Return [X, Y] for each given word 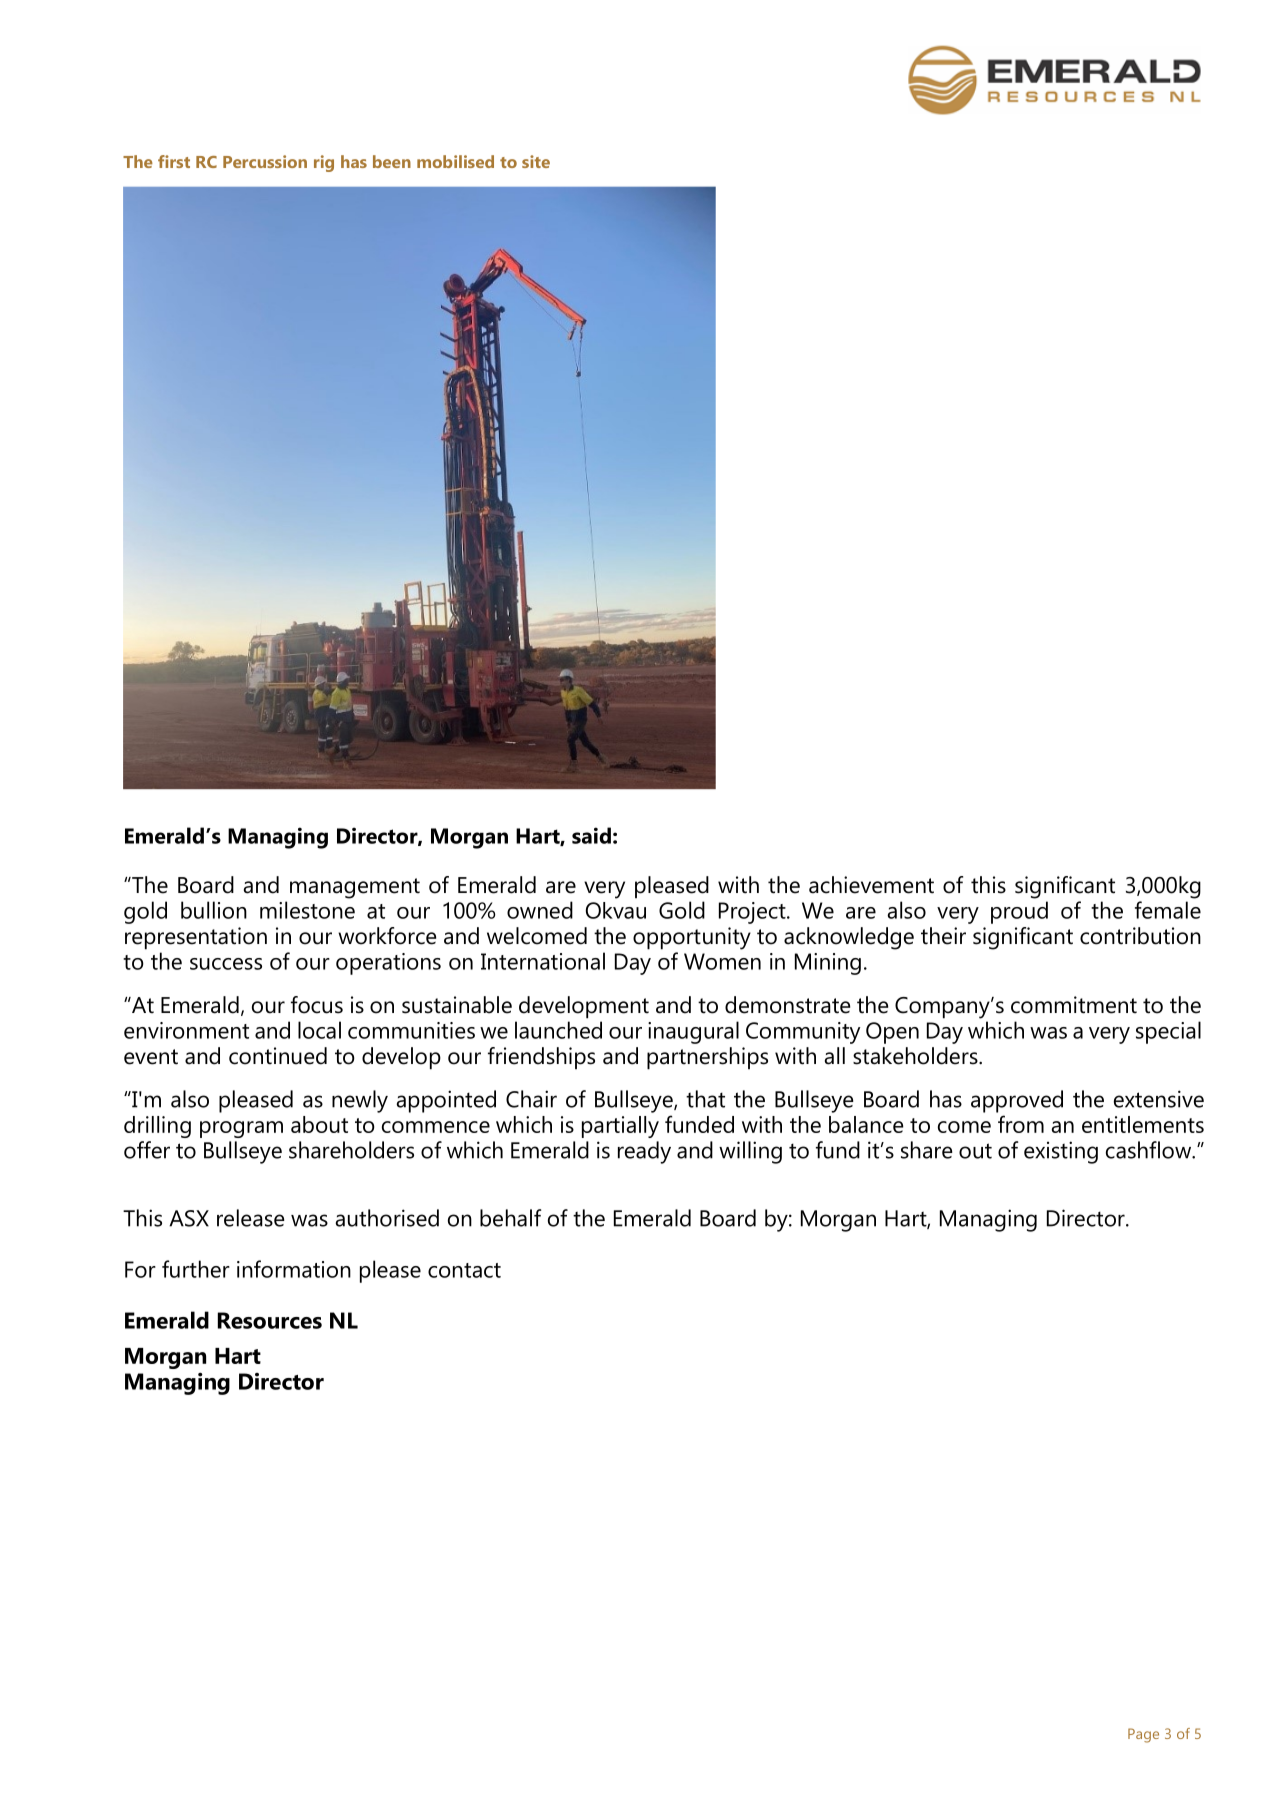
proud [1019, 912]
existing [1061, 1152]
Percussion [265, 161]
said [591, 835]
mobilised [455, 161]
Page [1143, 1735]
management [355, 888]
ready [644, 1152]
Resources [270, 1320]
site [536, 161]
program [241, 1129]
